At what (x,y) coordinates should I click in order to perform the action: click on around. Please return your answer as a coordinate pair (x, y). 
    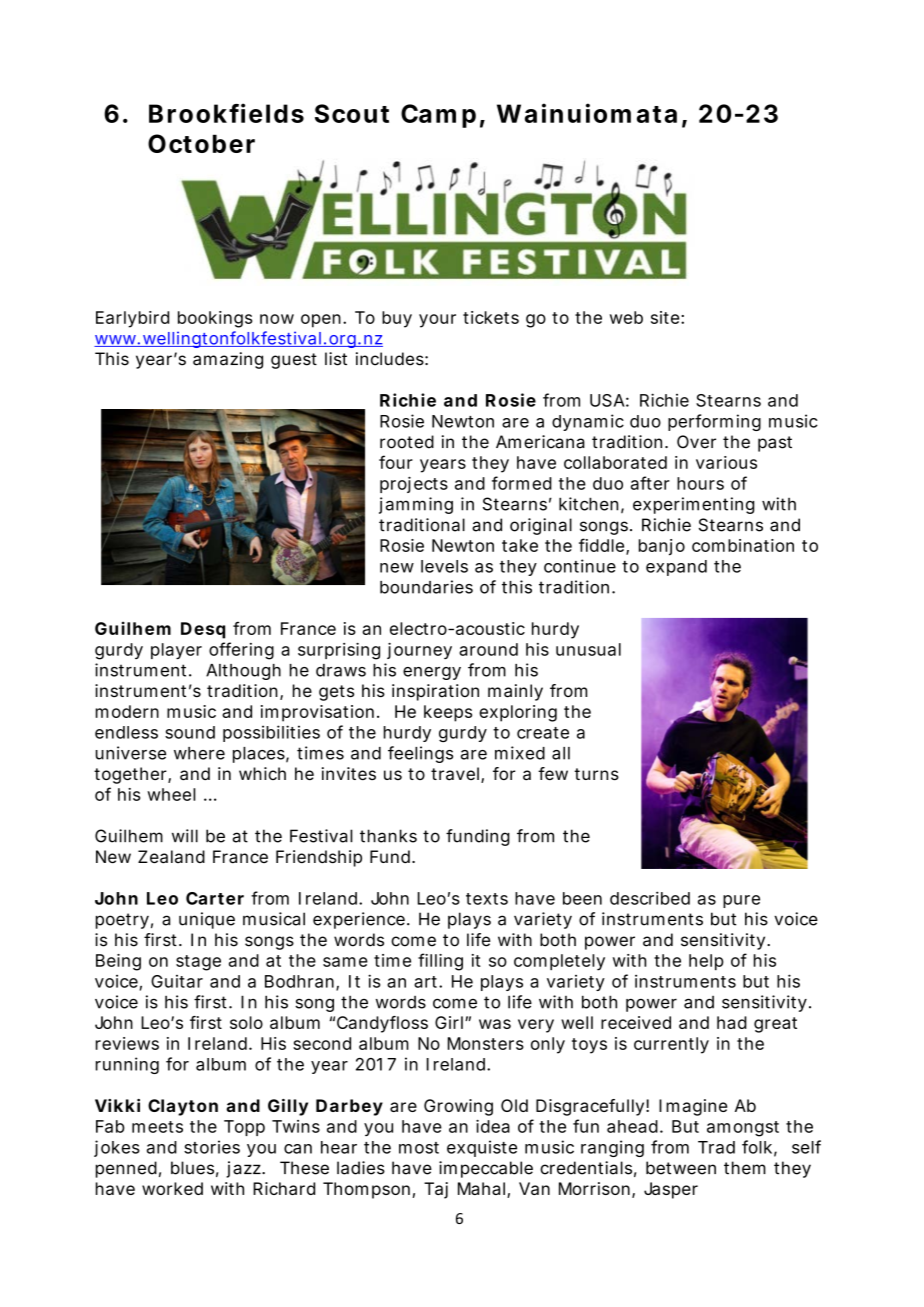
    Looking at the image, I should click on (488, 649).
